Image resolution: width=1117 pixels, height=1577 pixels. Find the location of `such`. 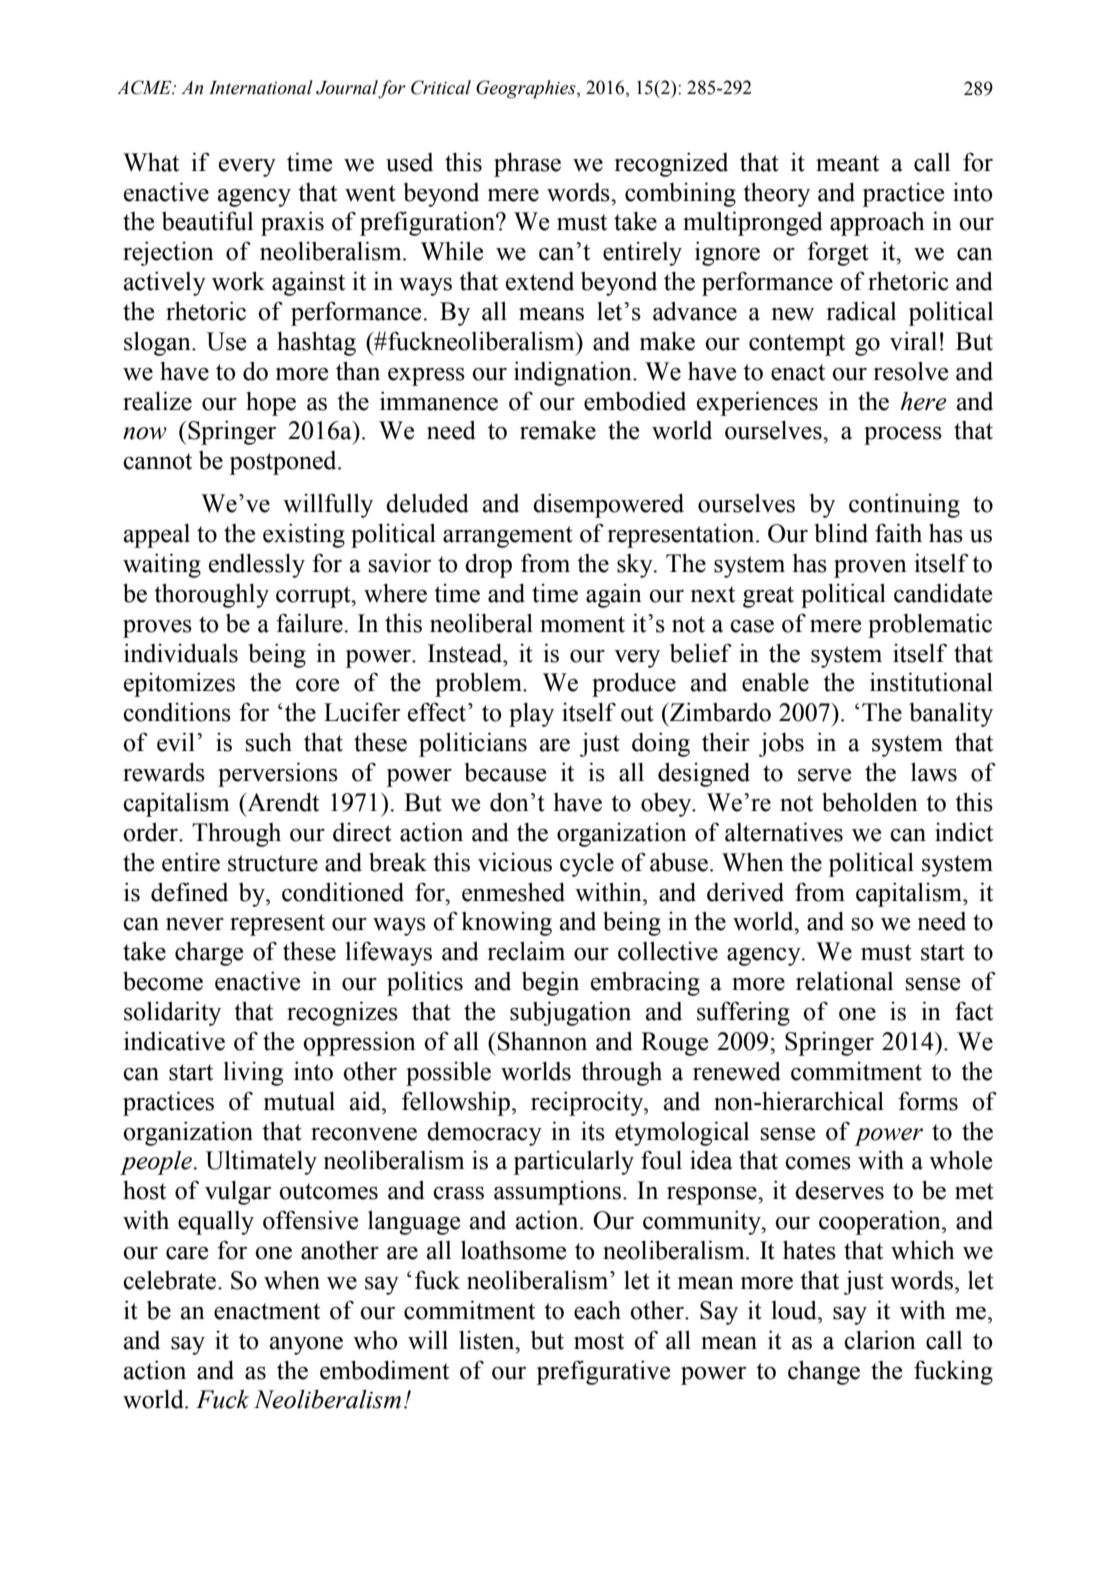

such is located at coordinates (269, 742).
